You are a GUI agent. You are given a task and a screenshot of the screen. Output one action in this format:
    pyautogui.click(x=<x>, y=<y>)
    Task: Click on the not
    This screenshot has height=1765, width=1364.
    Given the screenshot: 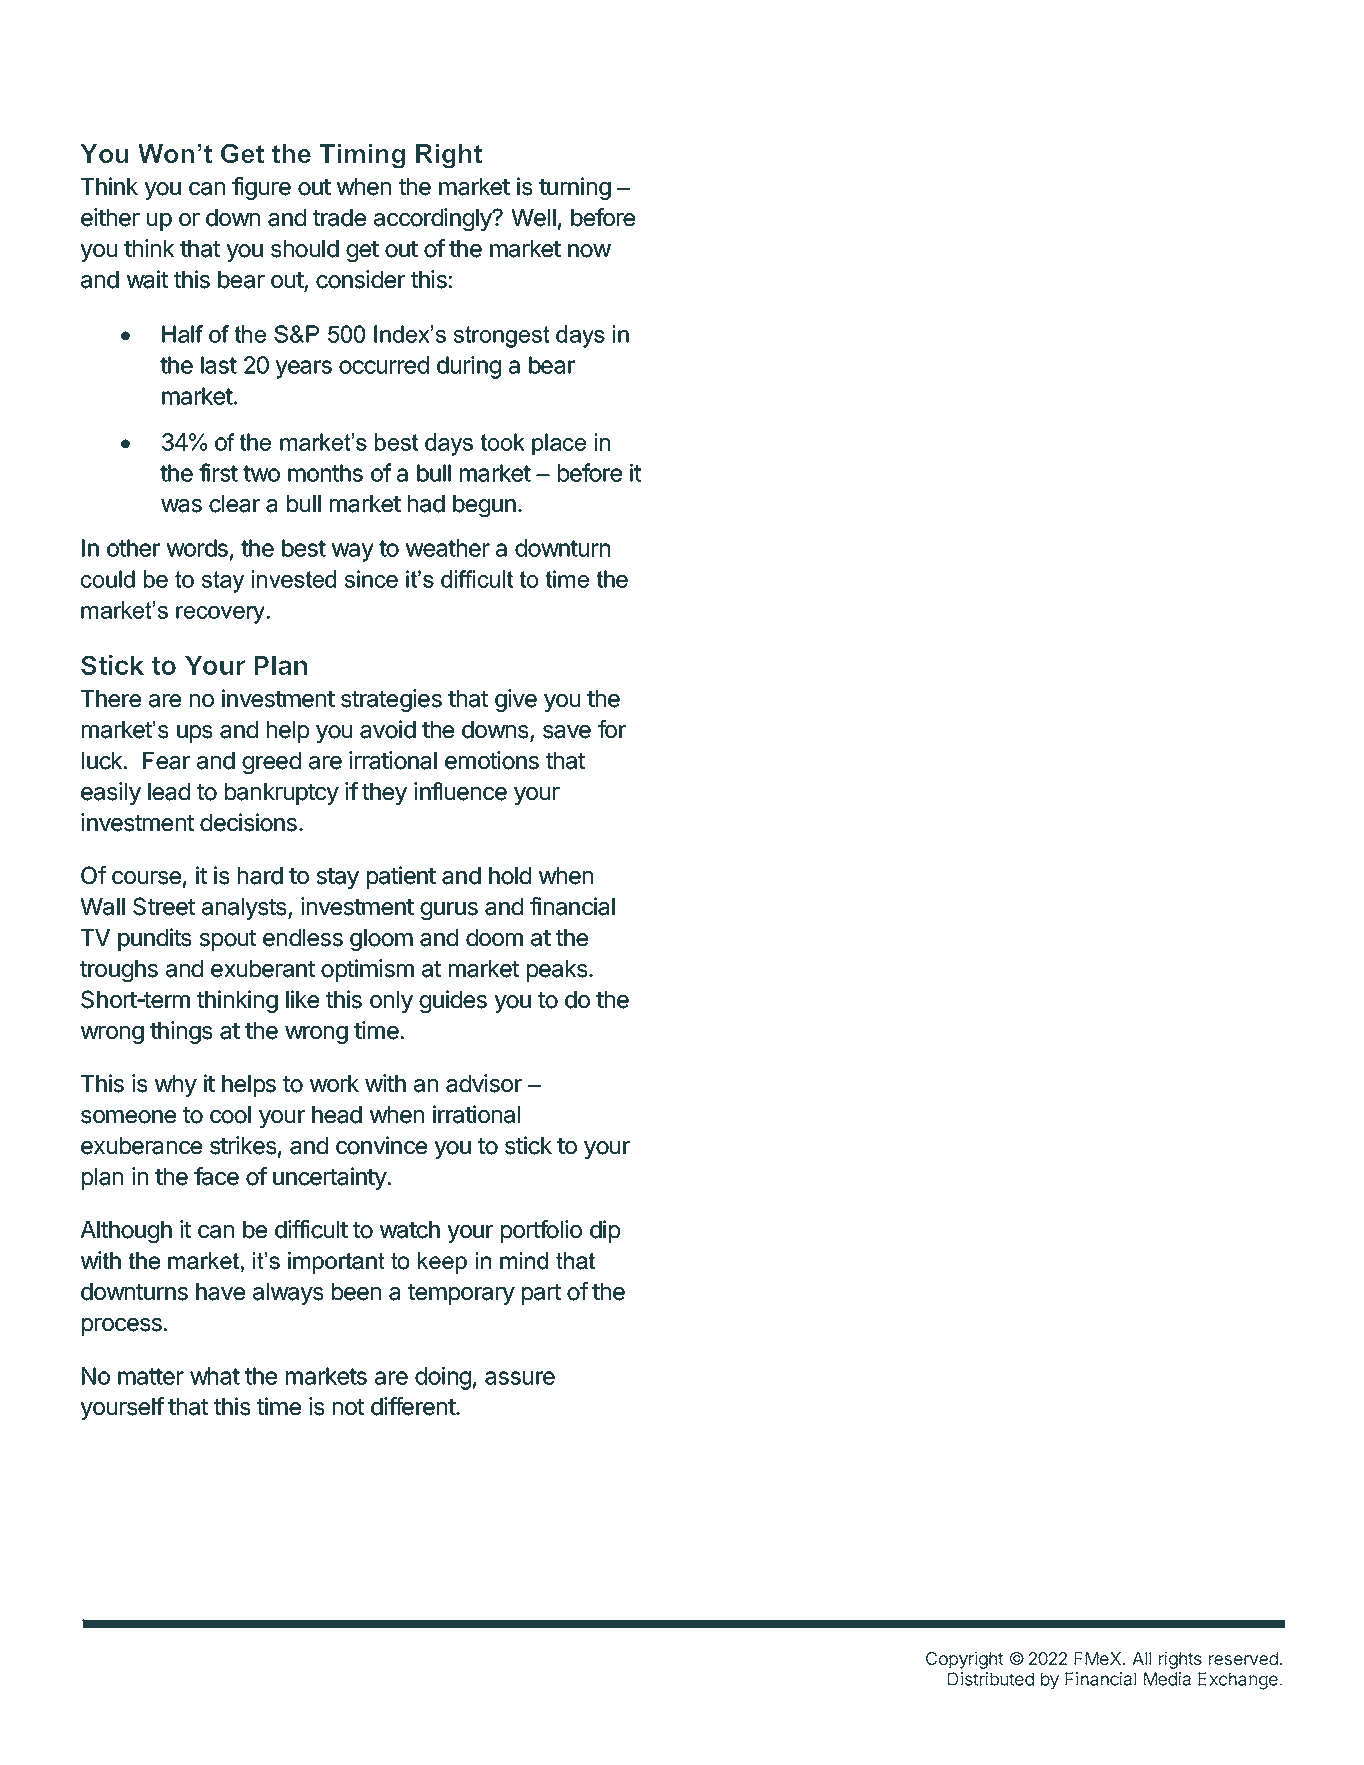 What is the action you would take?
    pyautogui.click(x=348, y=1407)
